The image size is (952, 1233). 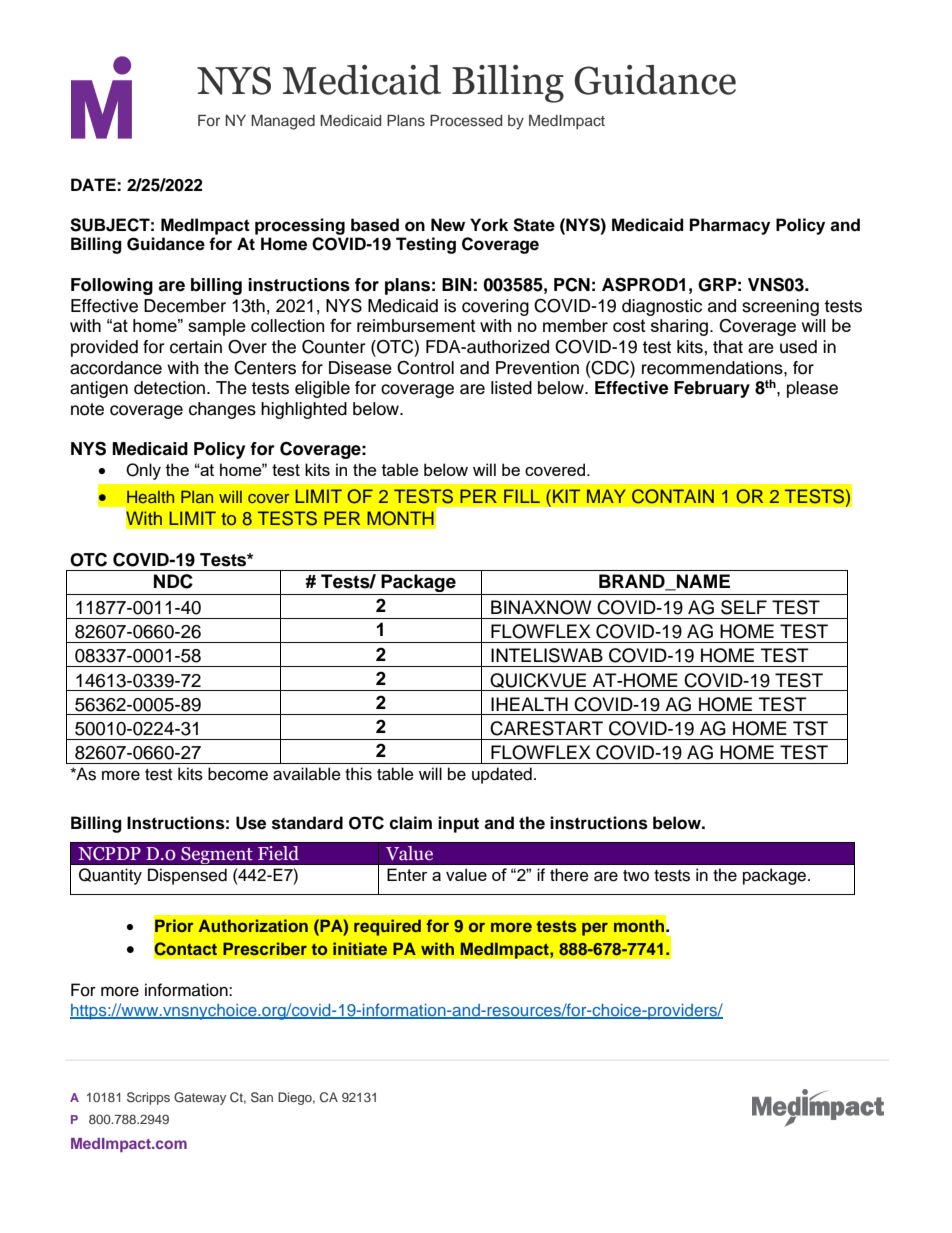 I want to click on CONTAIN, so click(x=673, y=496).
